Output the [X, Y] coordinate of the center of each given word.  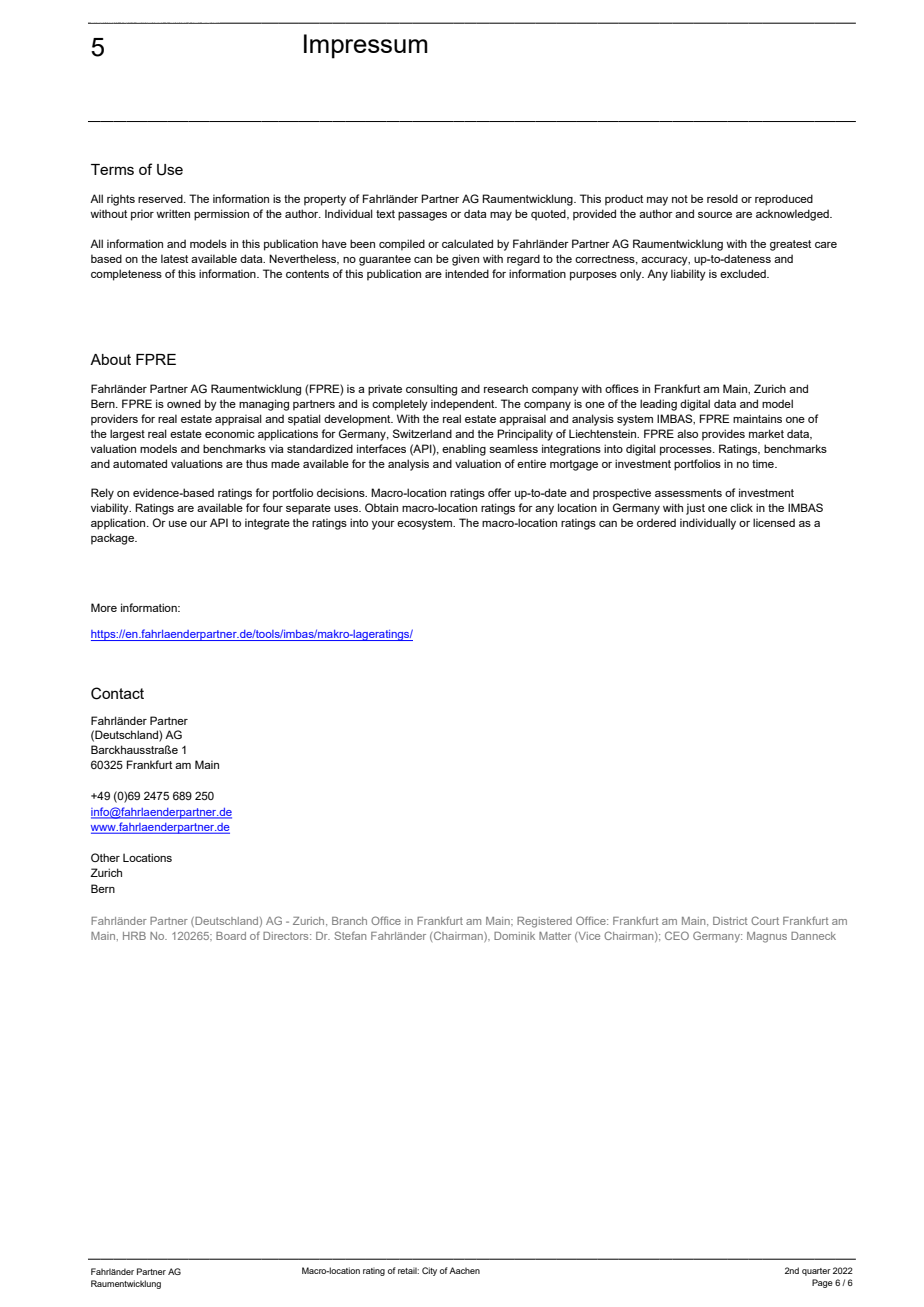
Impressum [366, 46]
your [383, 525]
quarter [816, 1272]
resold [722, 198]
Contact [117, 693]
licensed [774, 522]
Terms [112, 169]
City [429, 1271]
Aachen [464, 1270]
